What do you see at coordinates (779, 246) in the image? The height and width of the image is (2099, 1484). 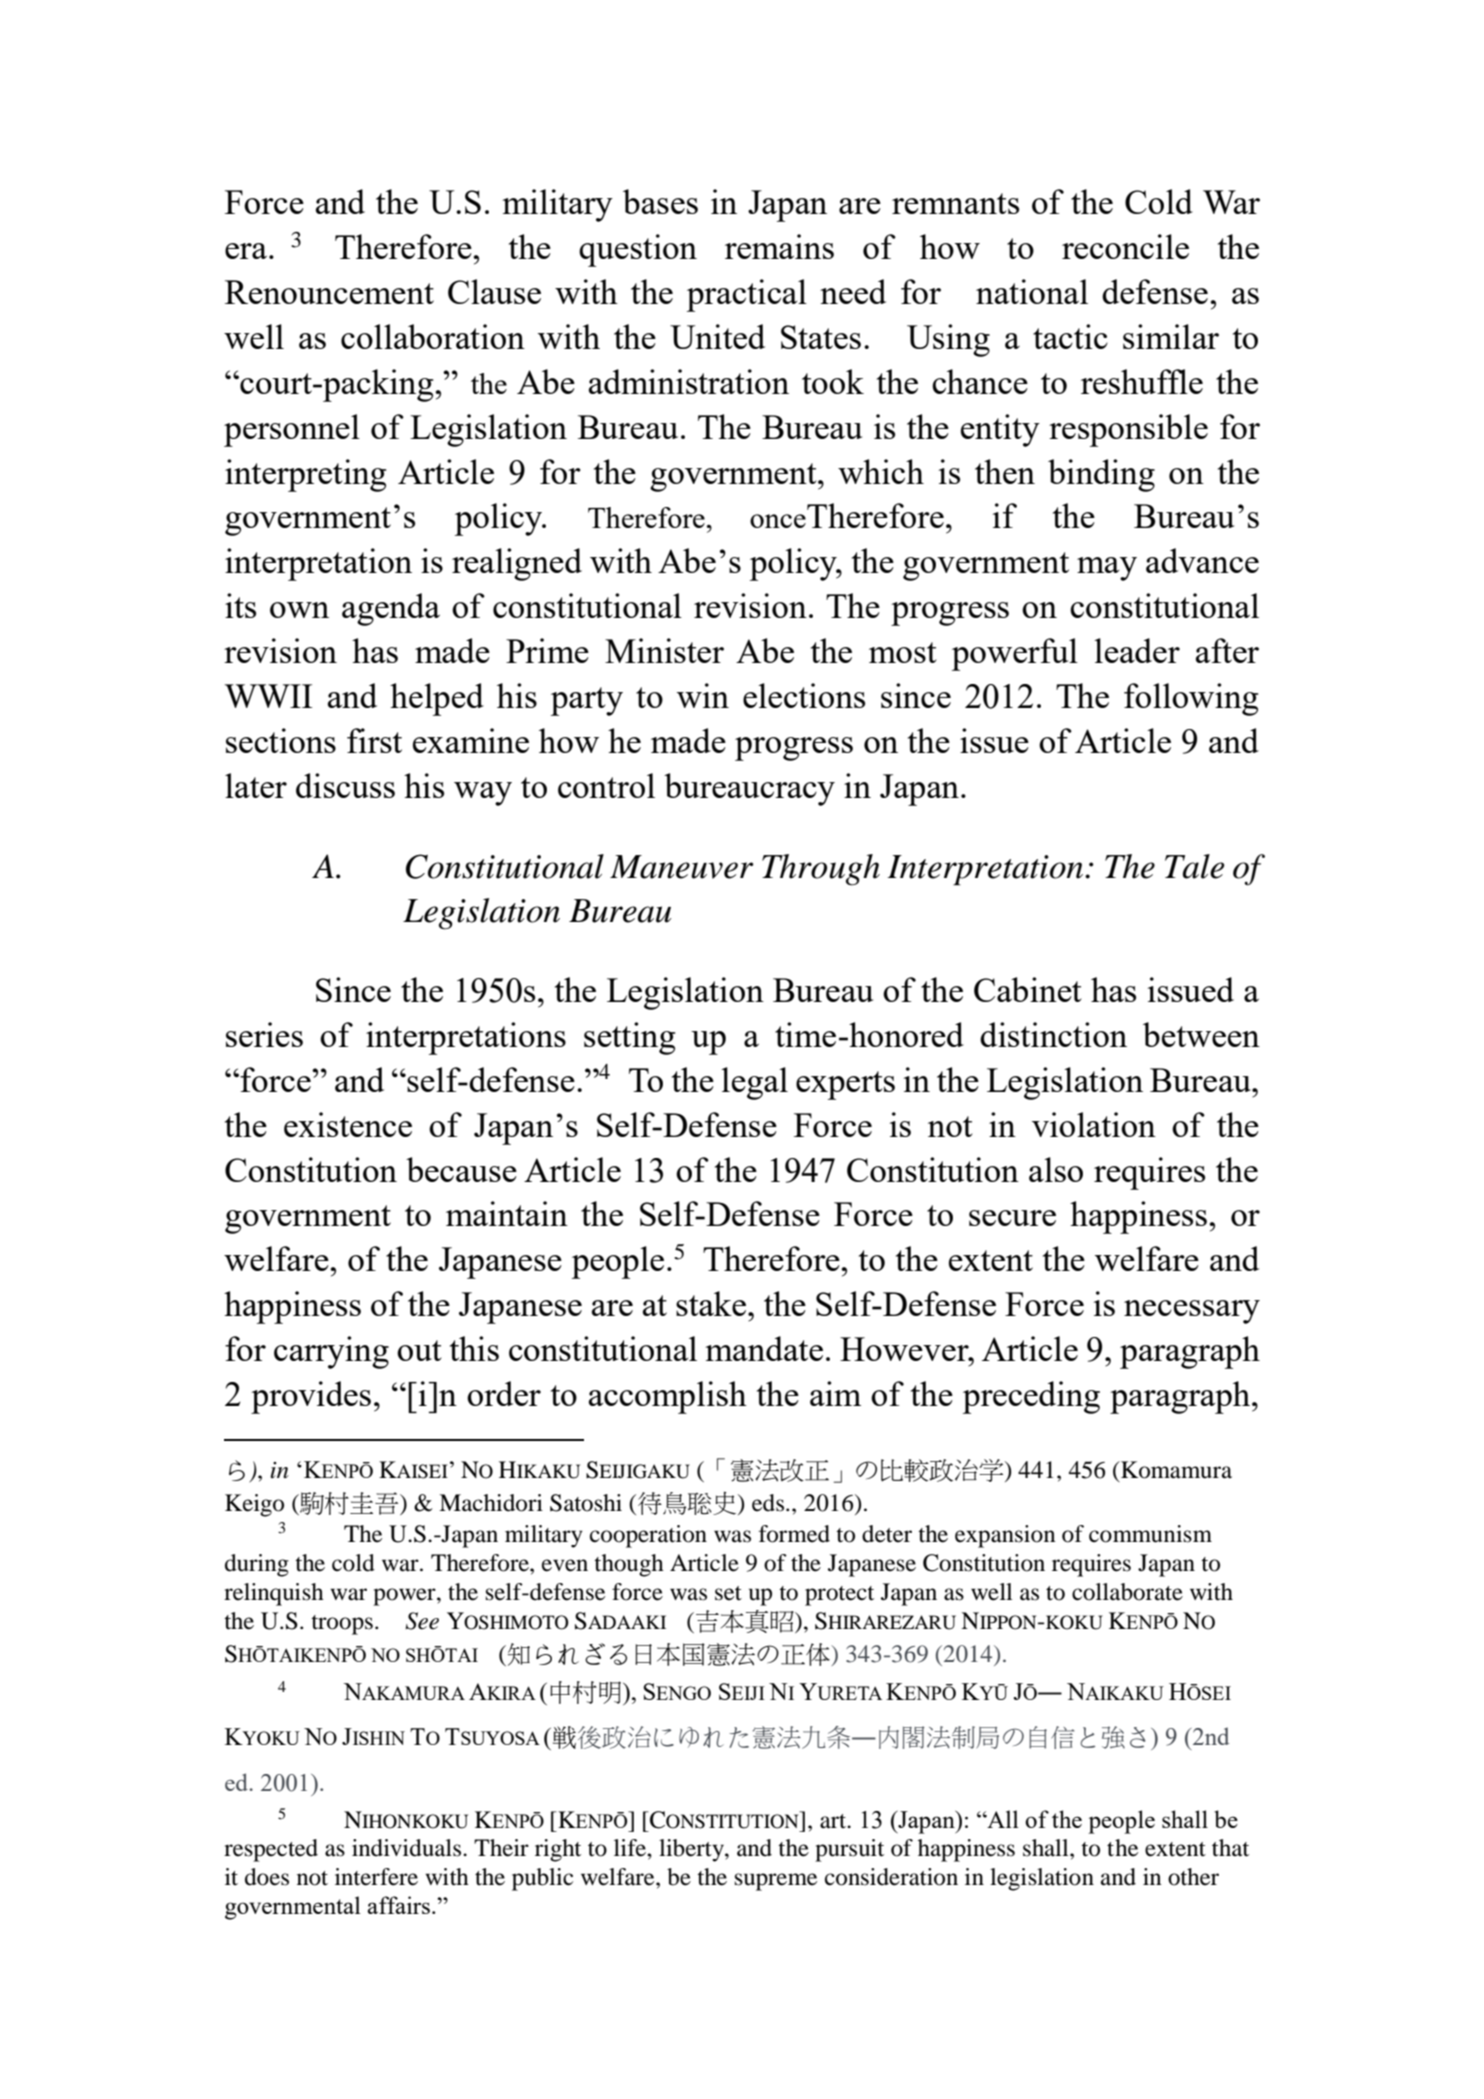 I see `remains` at bounding box center [779, 246].
